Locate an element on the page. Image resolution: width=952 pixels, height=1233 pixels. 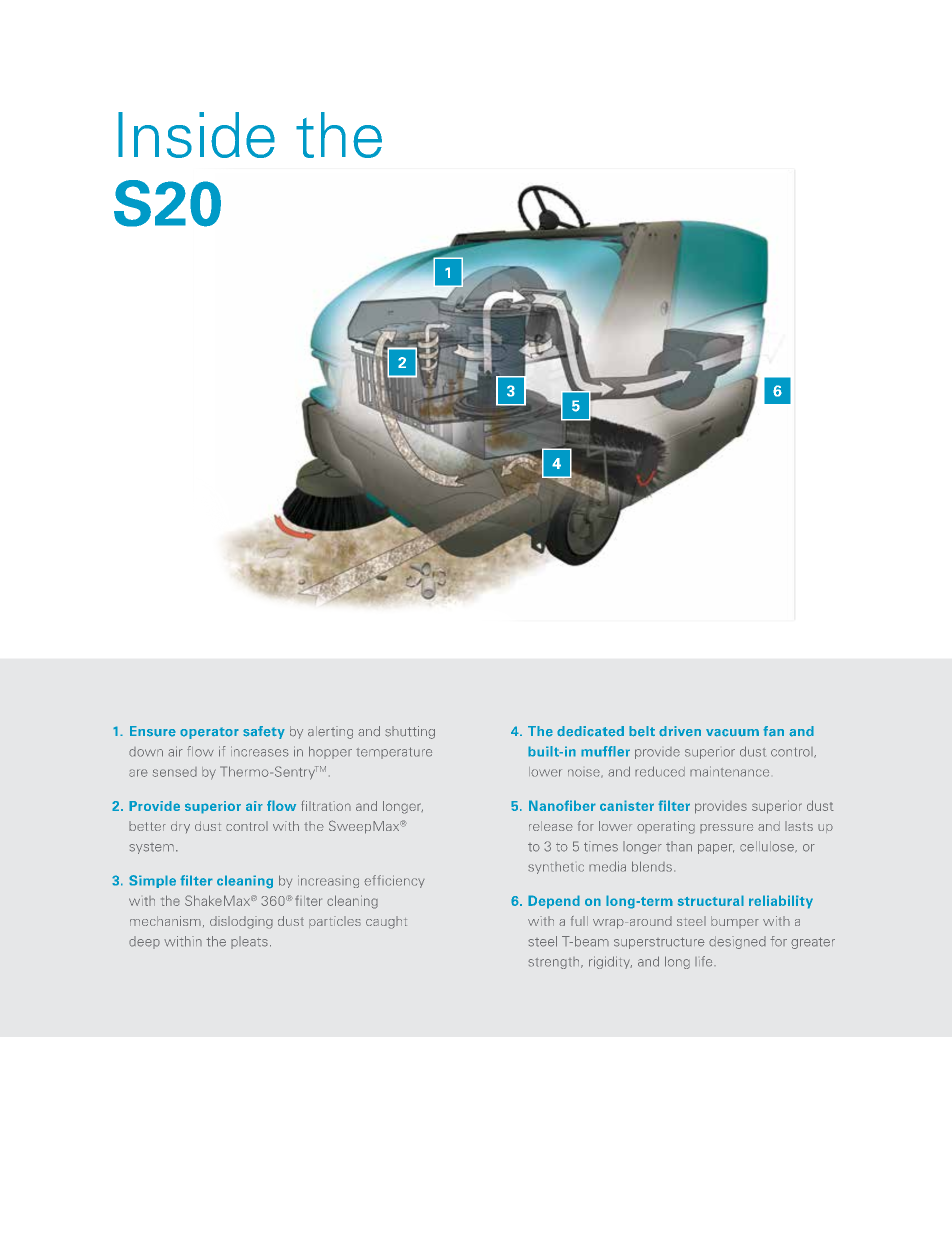
designed is located at coordinates (737, 942).
